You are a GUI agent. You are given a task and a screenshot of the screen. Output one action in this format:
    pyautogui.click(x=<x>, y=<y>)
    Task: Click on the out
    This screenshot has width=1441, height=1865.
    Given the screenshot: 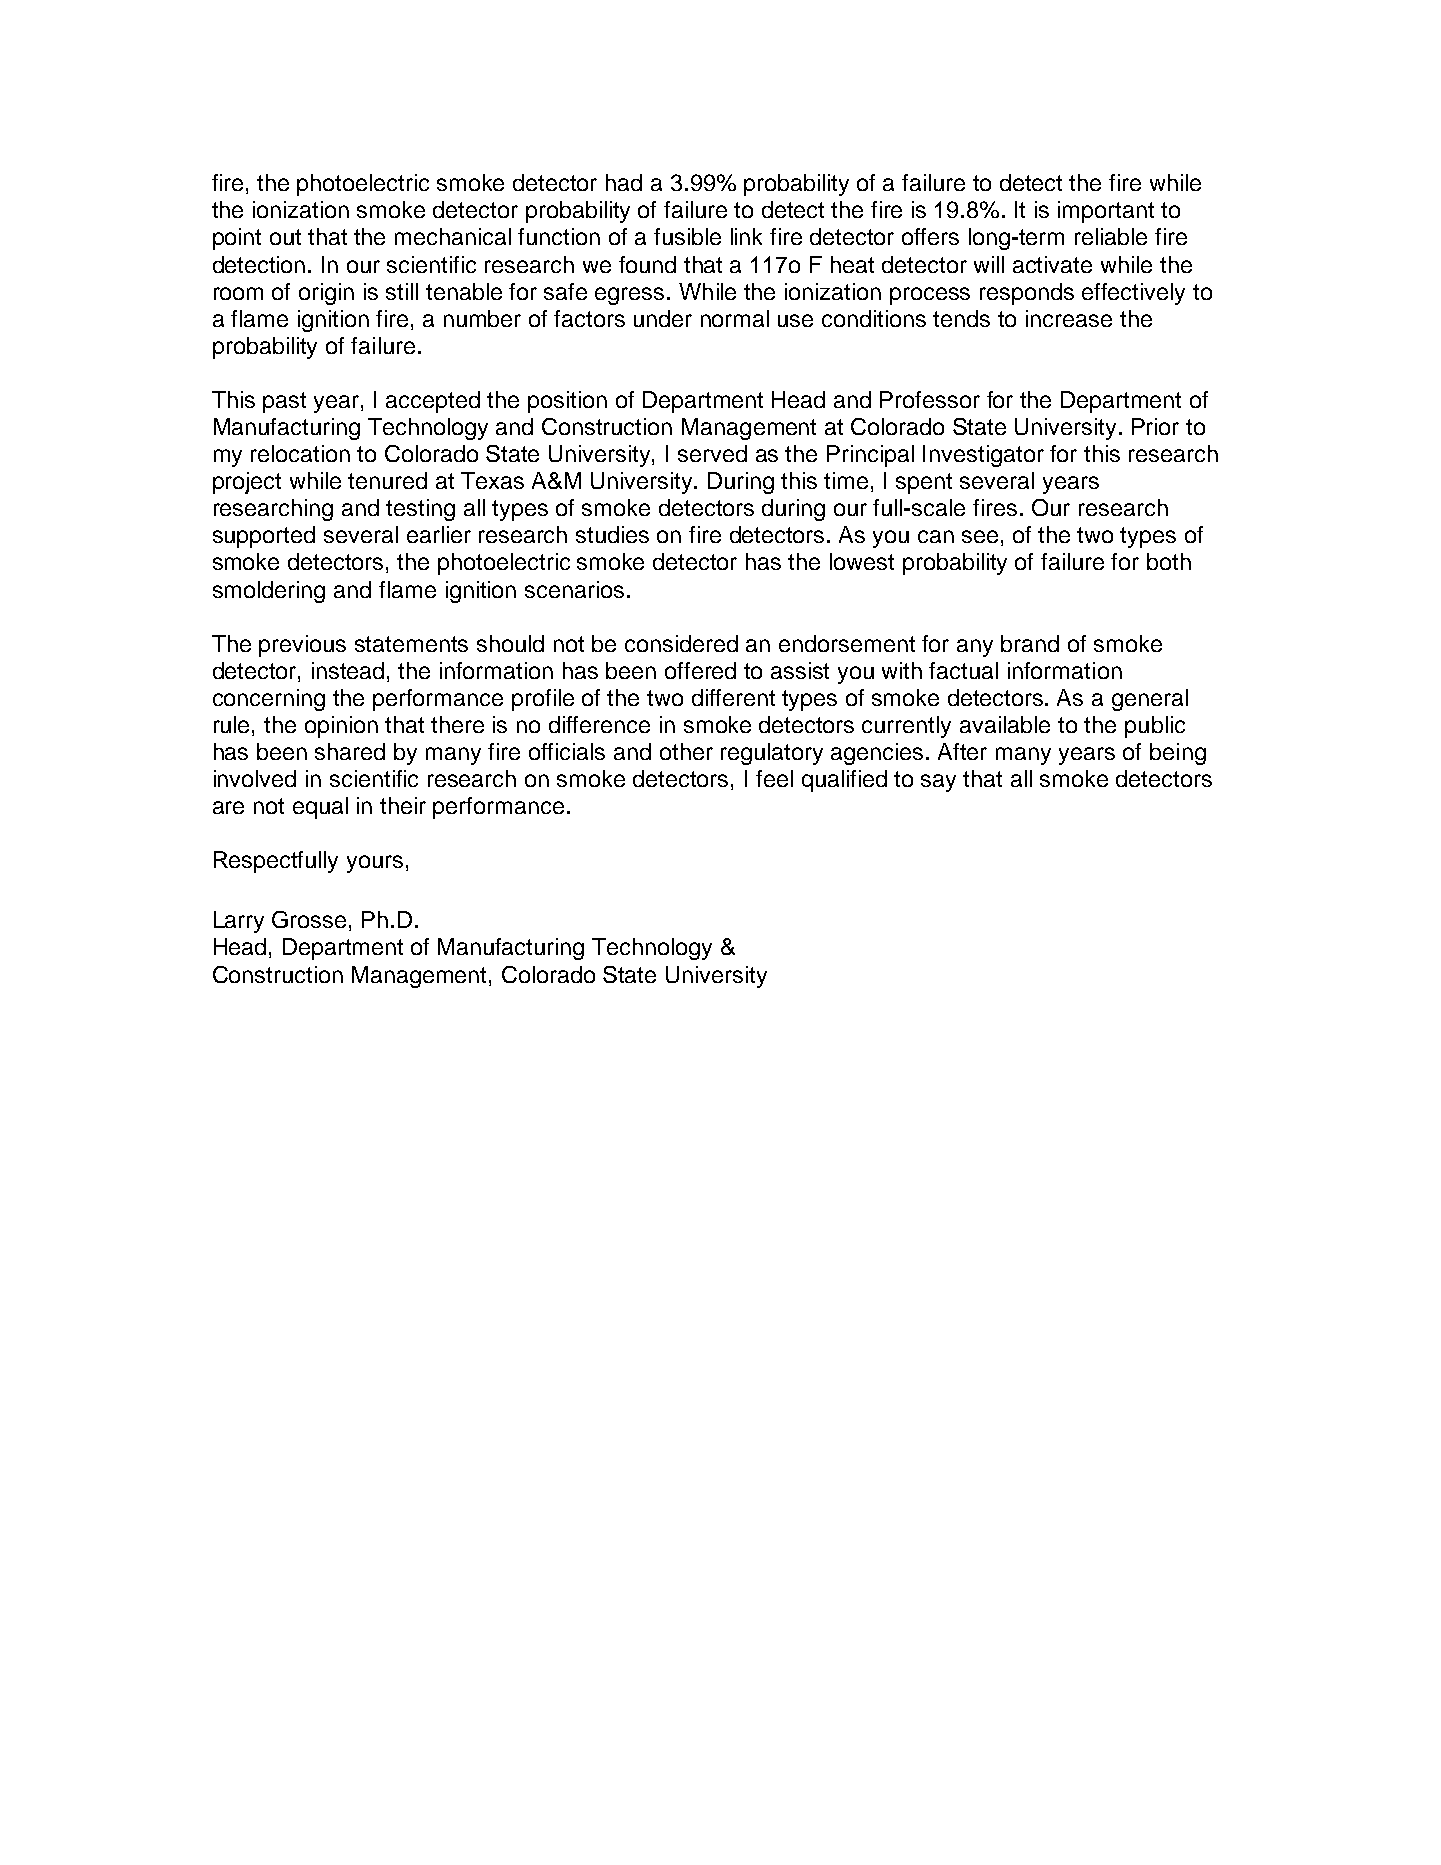 What is the action you would take?
    pyautogui.click(x=285, y=237)
